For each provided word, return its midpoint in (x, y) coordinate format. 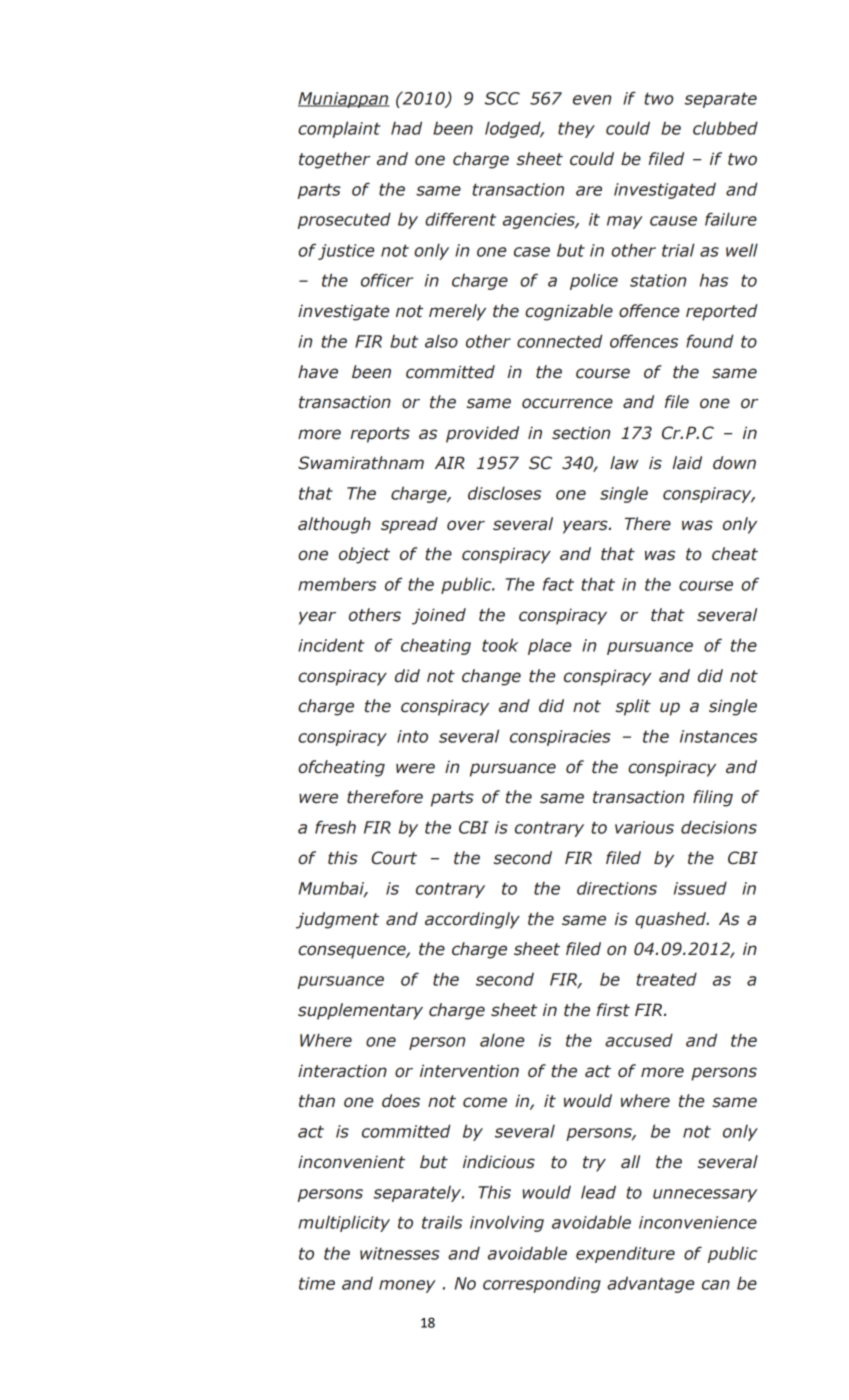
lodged (514, 129)
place (549, 646)
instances (718, 736)
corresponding (542, 1284)
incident (331, 645)
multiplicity (344, 1223)
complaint (339, 129)
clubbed (725, 128)
